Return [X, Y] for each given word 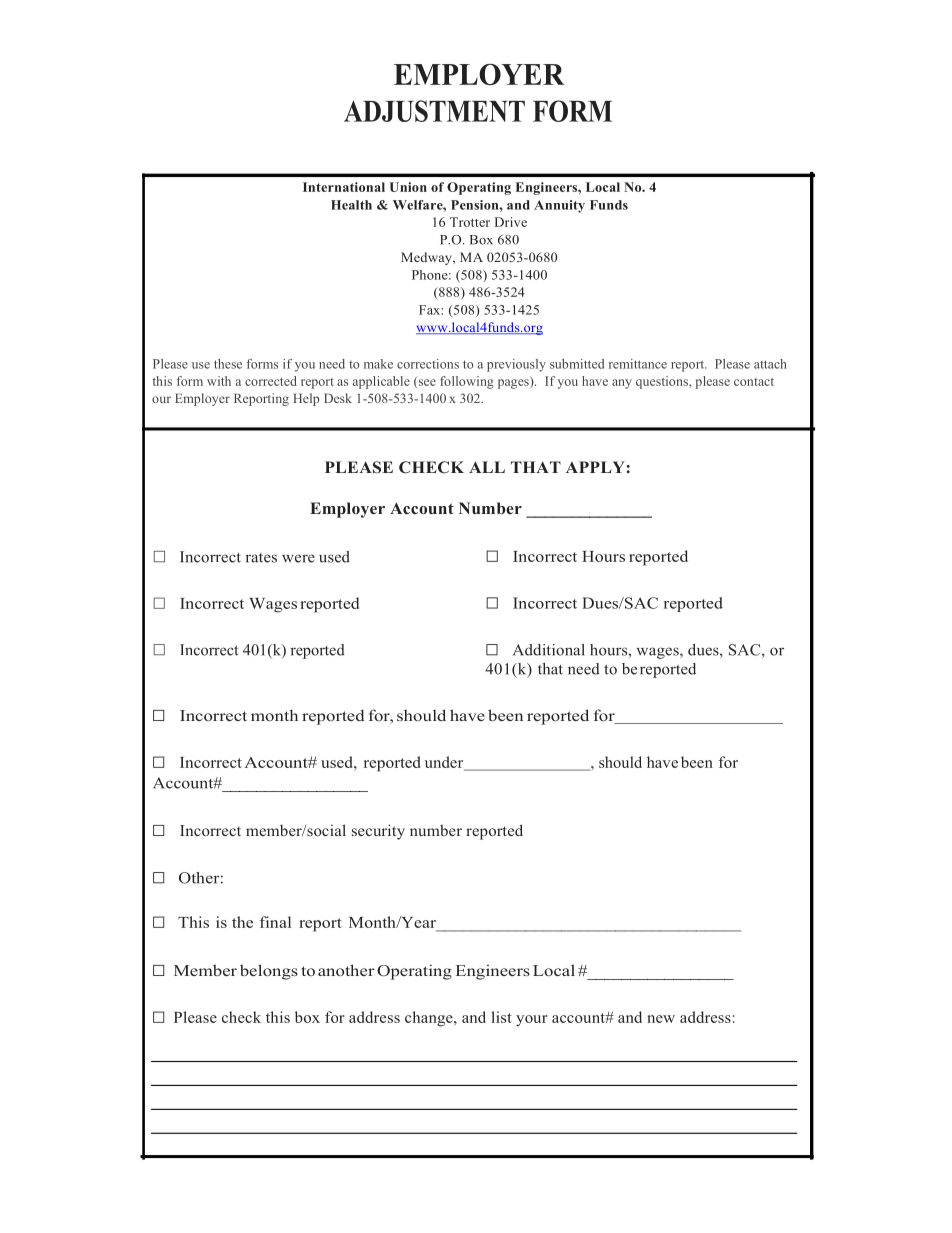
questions [663, 382]
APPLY [595, 467]
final [275, 922]
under [445, 763]
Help [306, 399]
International [344, 187]
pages [514, 384]
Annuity [559, 206]
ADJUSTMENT [434, 111]
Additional [549, 650]
